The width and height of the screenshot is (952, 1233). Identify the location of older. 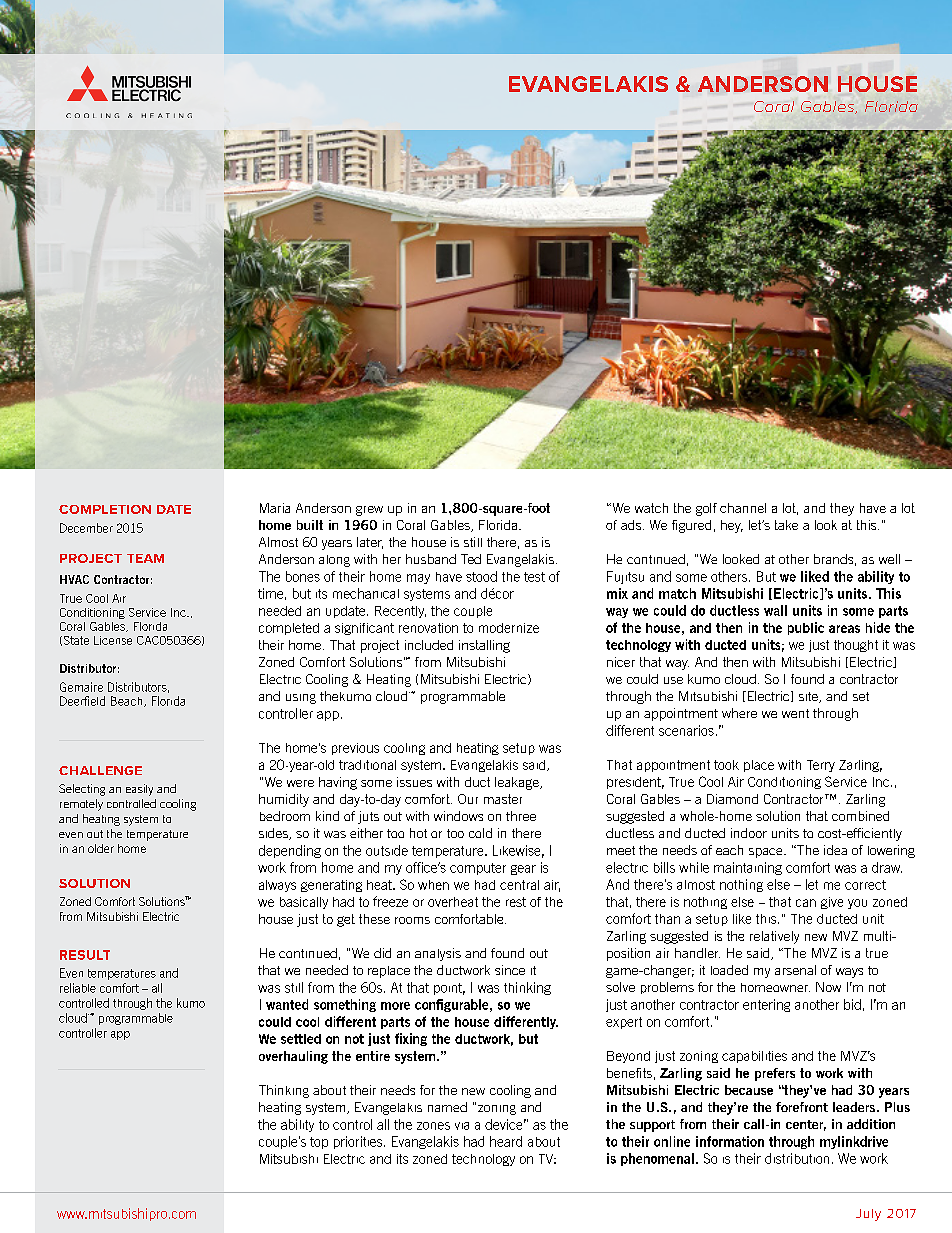
(101, 848).
